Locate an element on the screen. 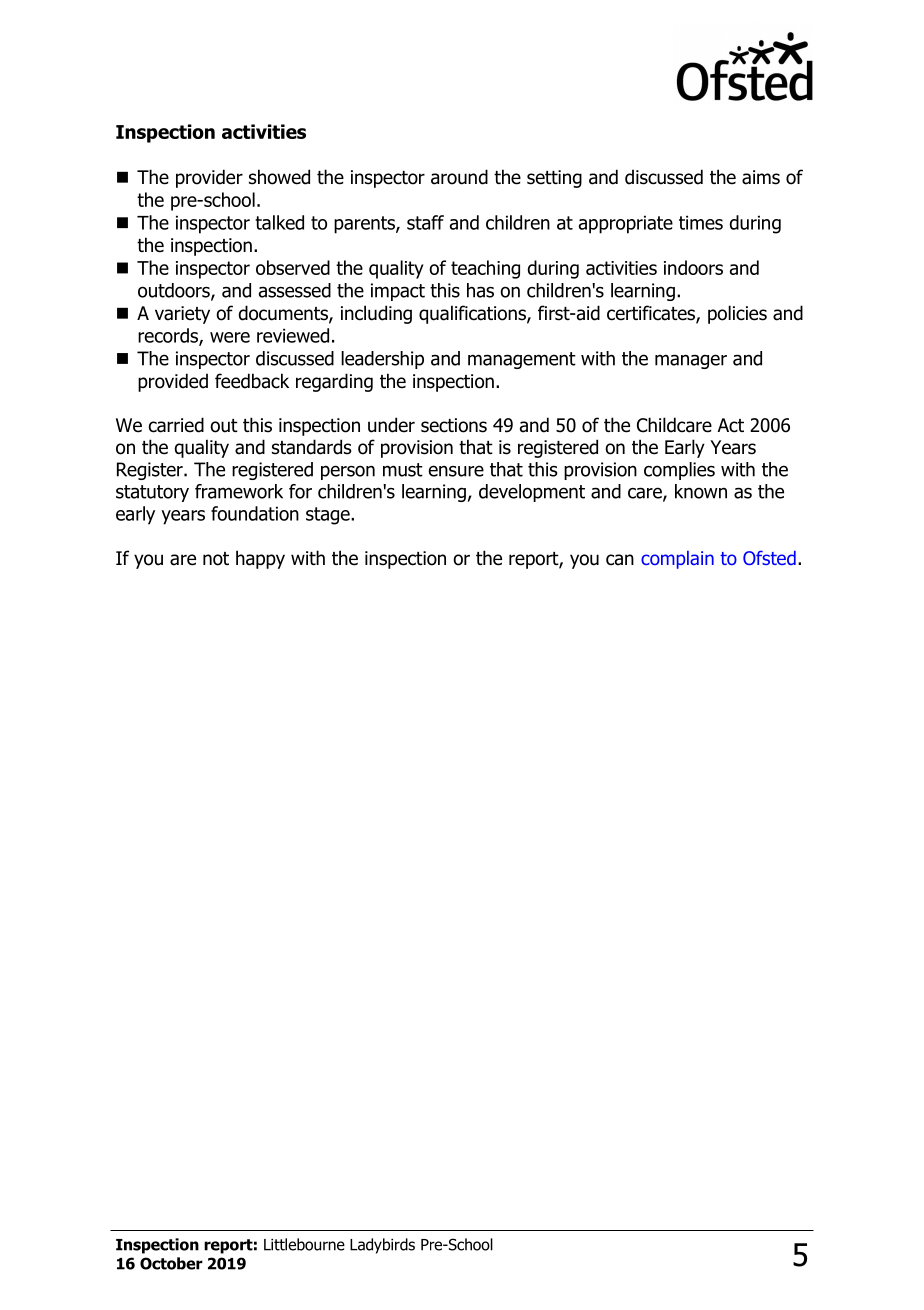  happy is located at coordinates (260, 559).
